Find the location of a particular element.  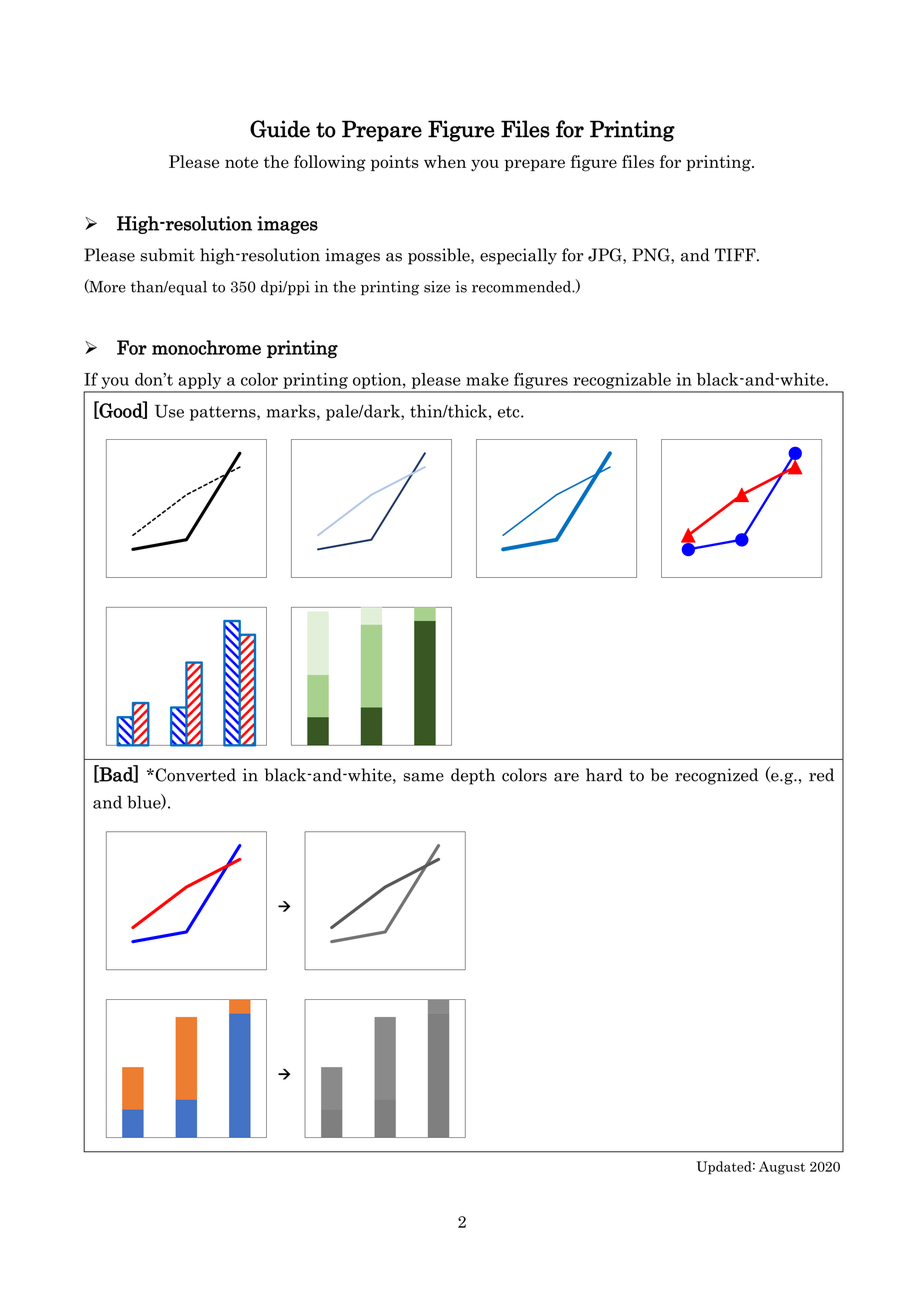

especially is located at coordinates (518, 256).
